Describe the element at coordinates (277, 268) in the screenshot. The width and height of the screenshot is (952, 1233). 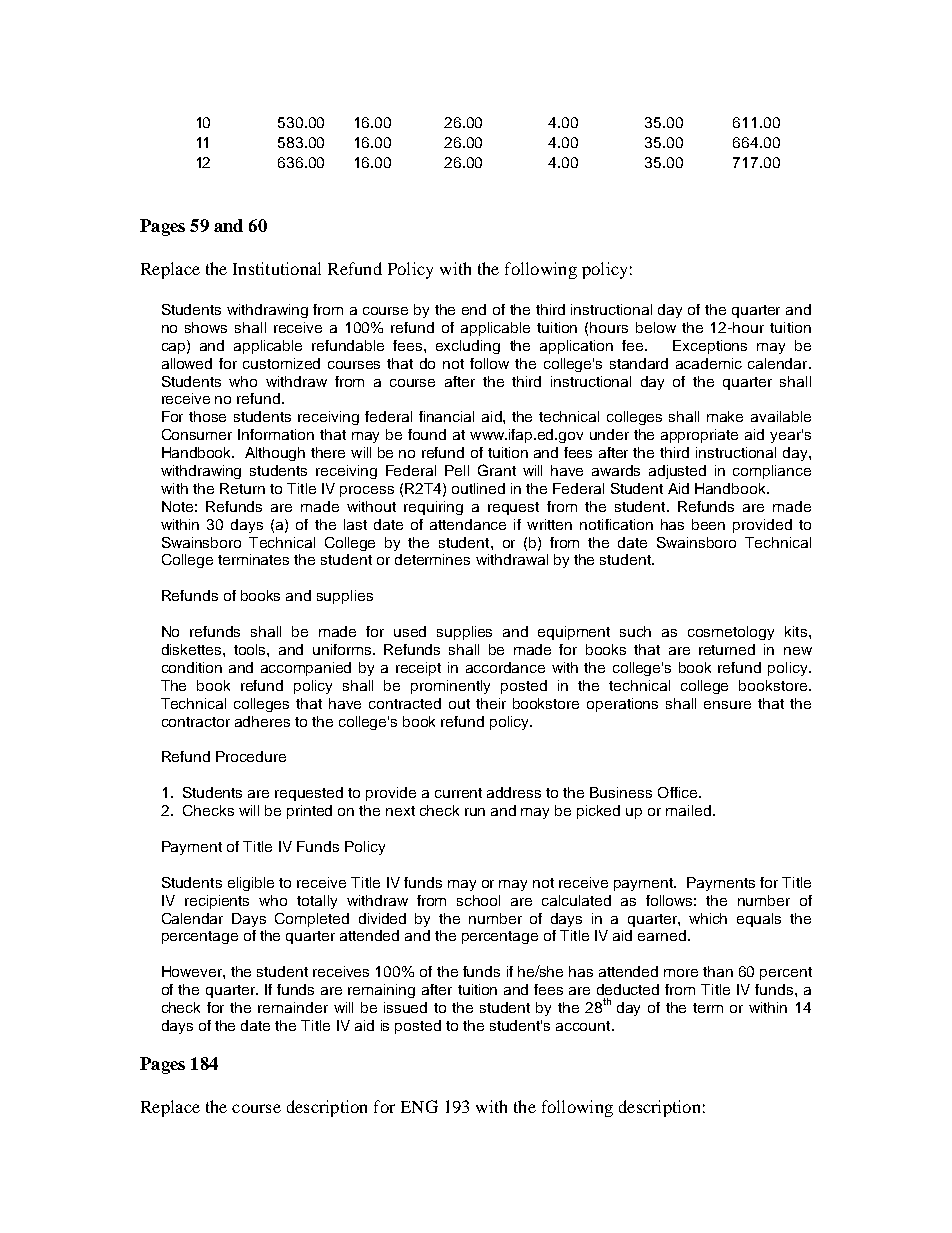
I see `Institutional` at that location.
